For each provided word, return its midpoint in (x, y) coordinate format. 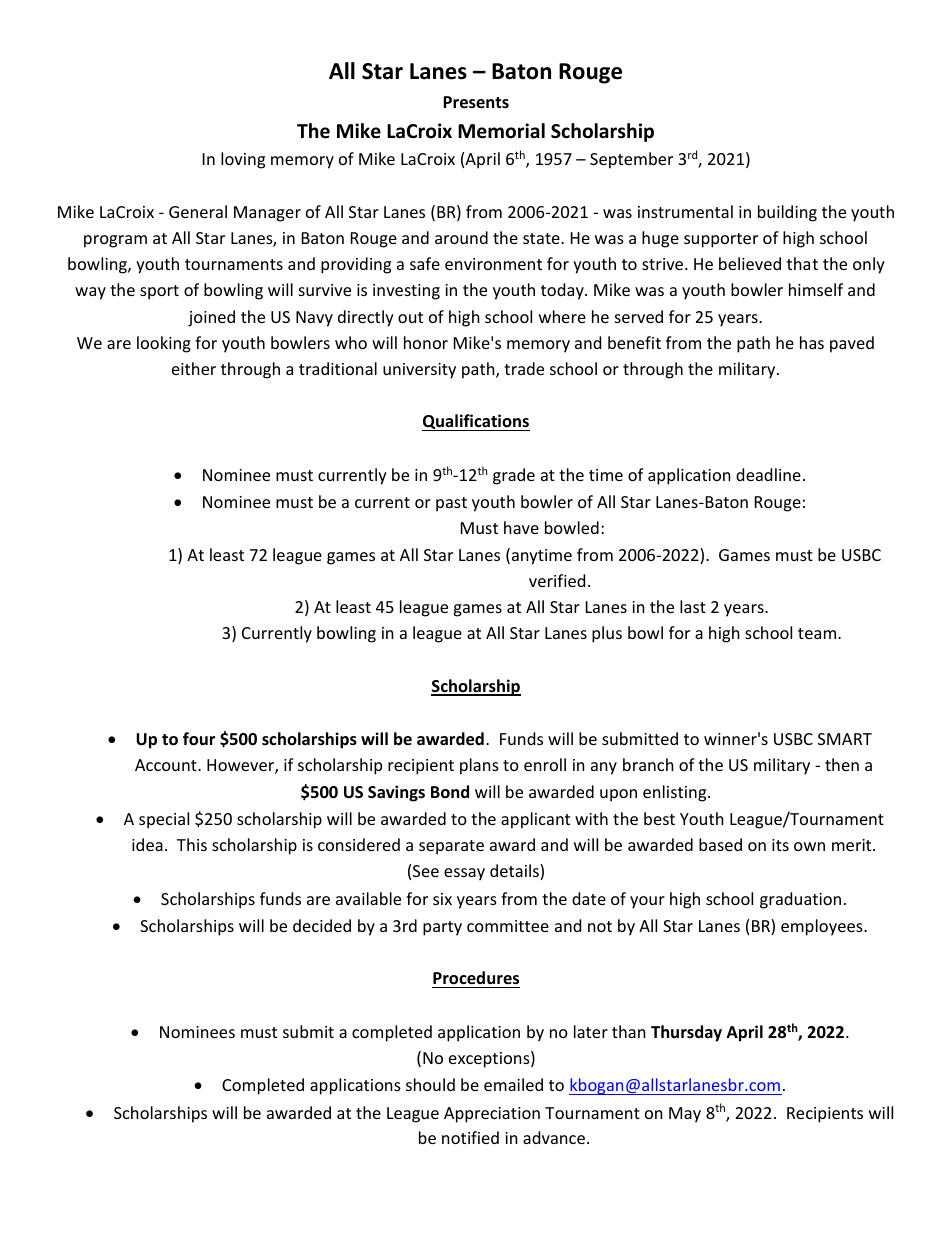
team (818, 633)
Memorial (501, 131)
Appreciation (492, 1115)
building (787, 213)
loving (243, 160)
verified (557, 580)
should (430, 1084)
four (199, 739)
